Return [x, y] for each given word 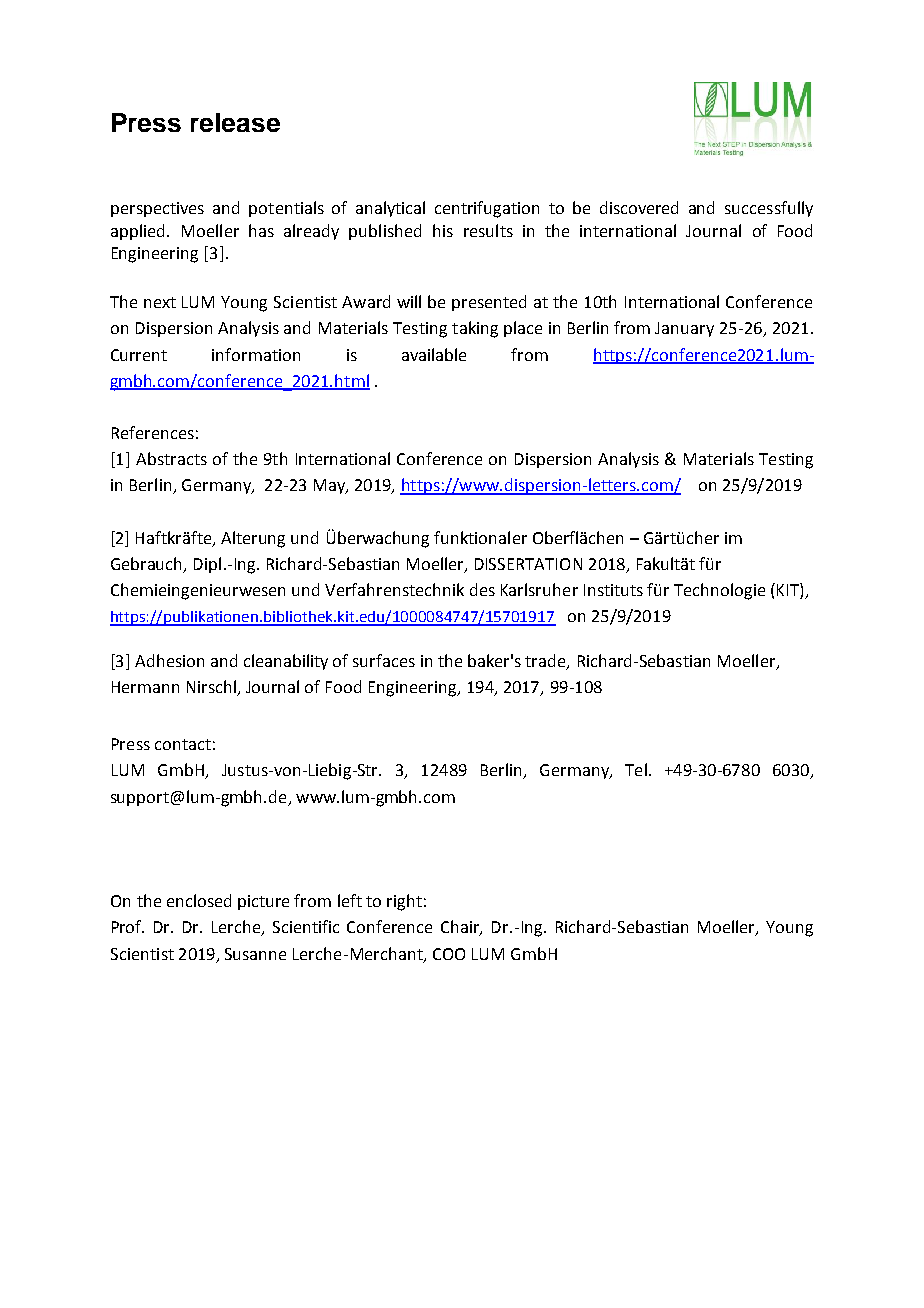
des [482, 589]
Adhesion [169, 660]
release [235, 122]
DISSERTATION [528, 564]
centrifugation [487, 209]
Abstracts [171, 458]
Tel [636, 769]
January [684, 329]
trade [546, 662]
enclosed [199, 900]
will [409, 301]
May [330, 486]
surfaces [384, 660]
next [160, 302]
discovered [639, 207]
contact [183, 744]
